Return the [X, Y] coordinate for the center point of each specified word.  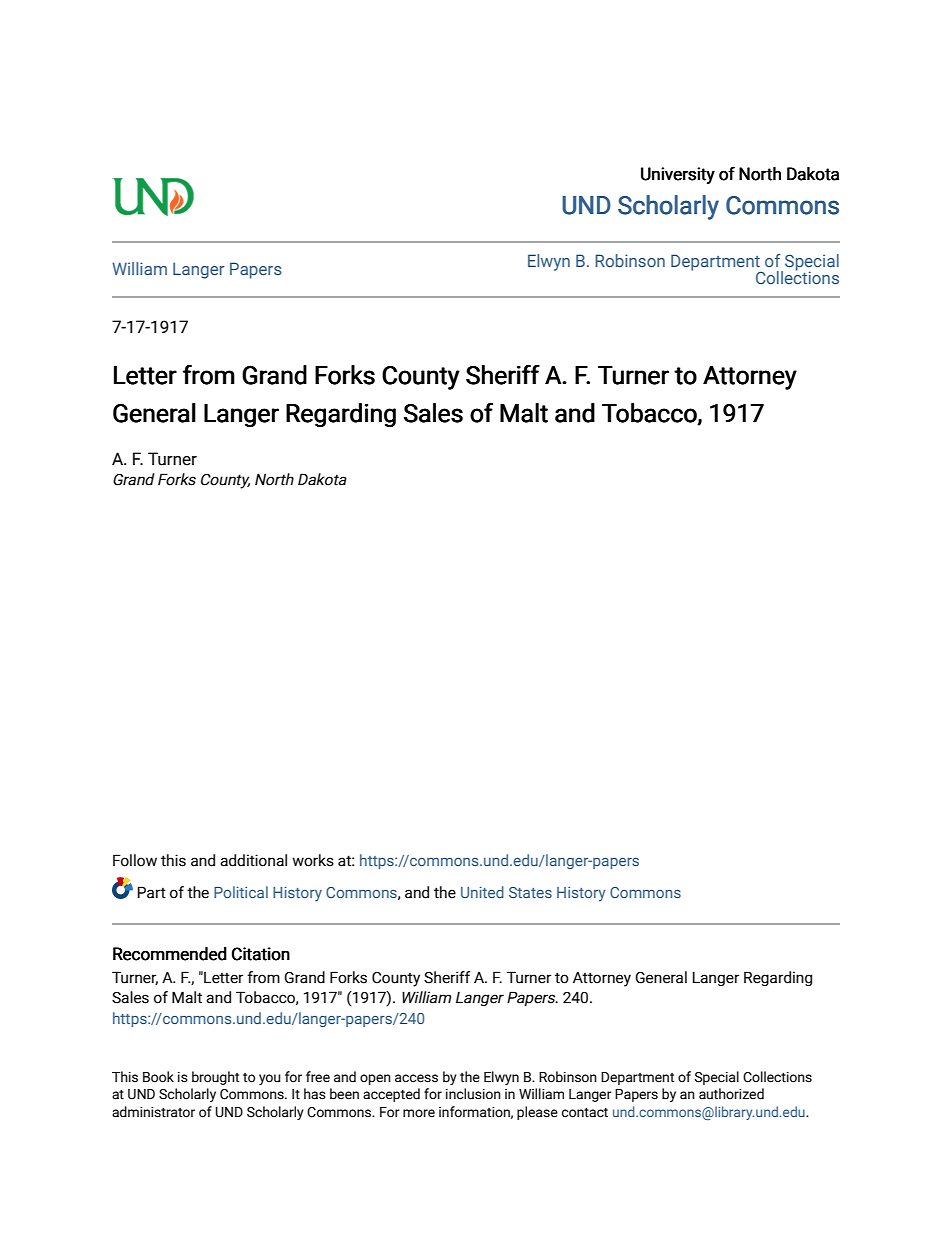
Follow [135, 860]
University [678, 175]
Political [241, 892]
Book [158, 1077]
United [482, 892]
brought [215, 1078]
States [530, 892]
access [416, 1078]
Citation [261, 954]
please [537, 1113]
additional [253, 860]
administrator [153, 1112]
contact [585, 1113]
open [375, 1079]
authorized [731, 1094]
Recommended [170, 954]
